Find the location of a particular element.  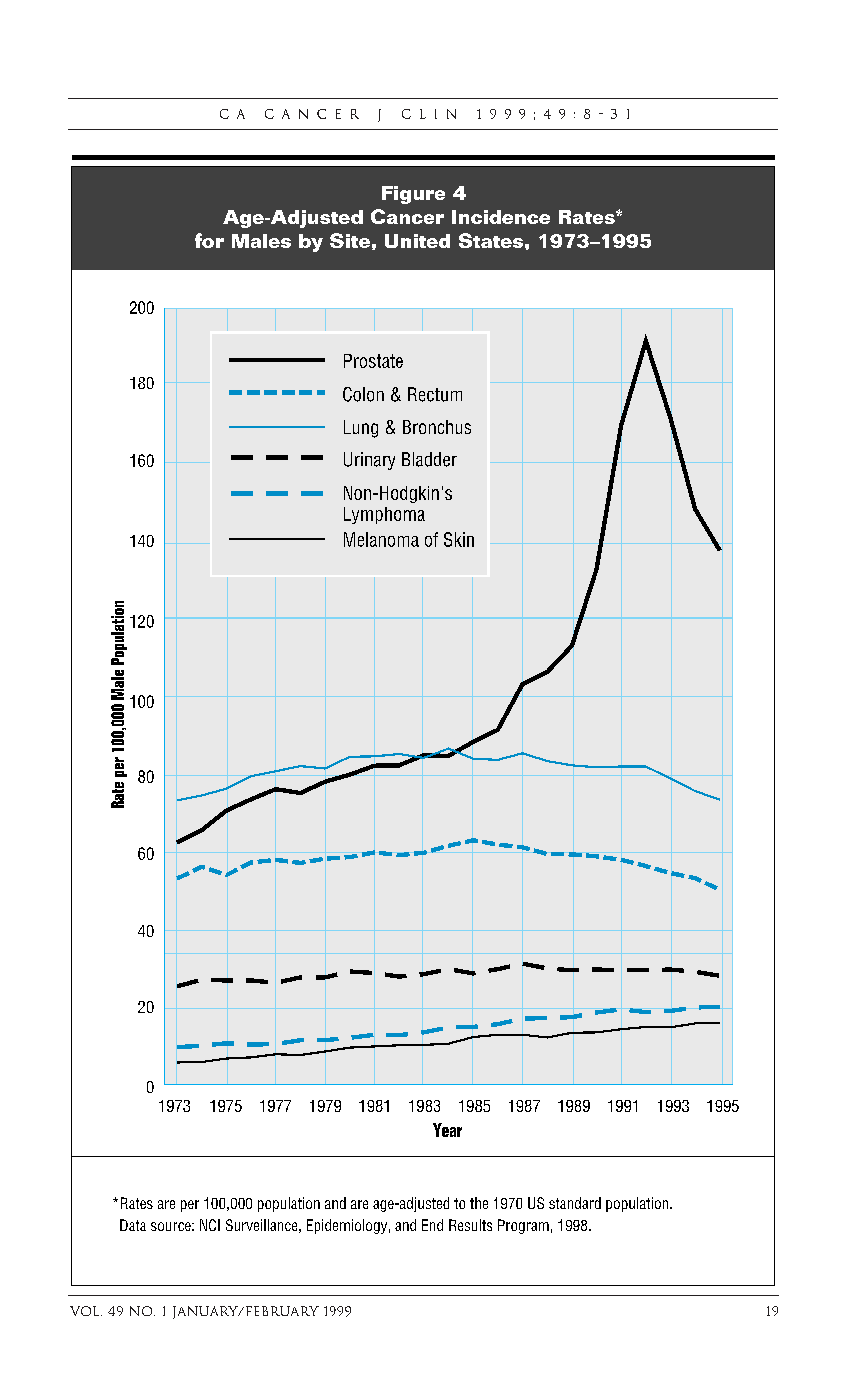

Skin is located at coordinates (459, 539).
